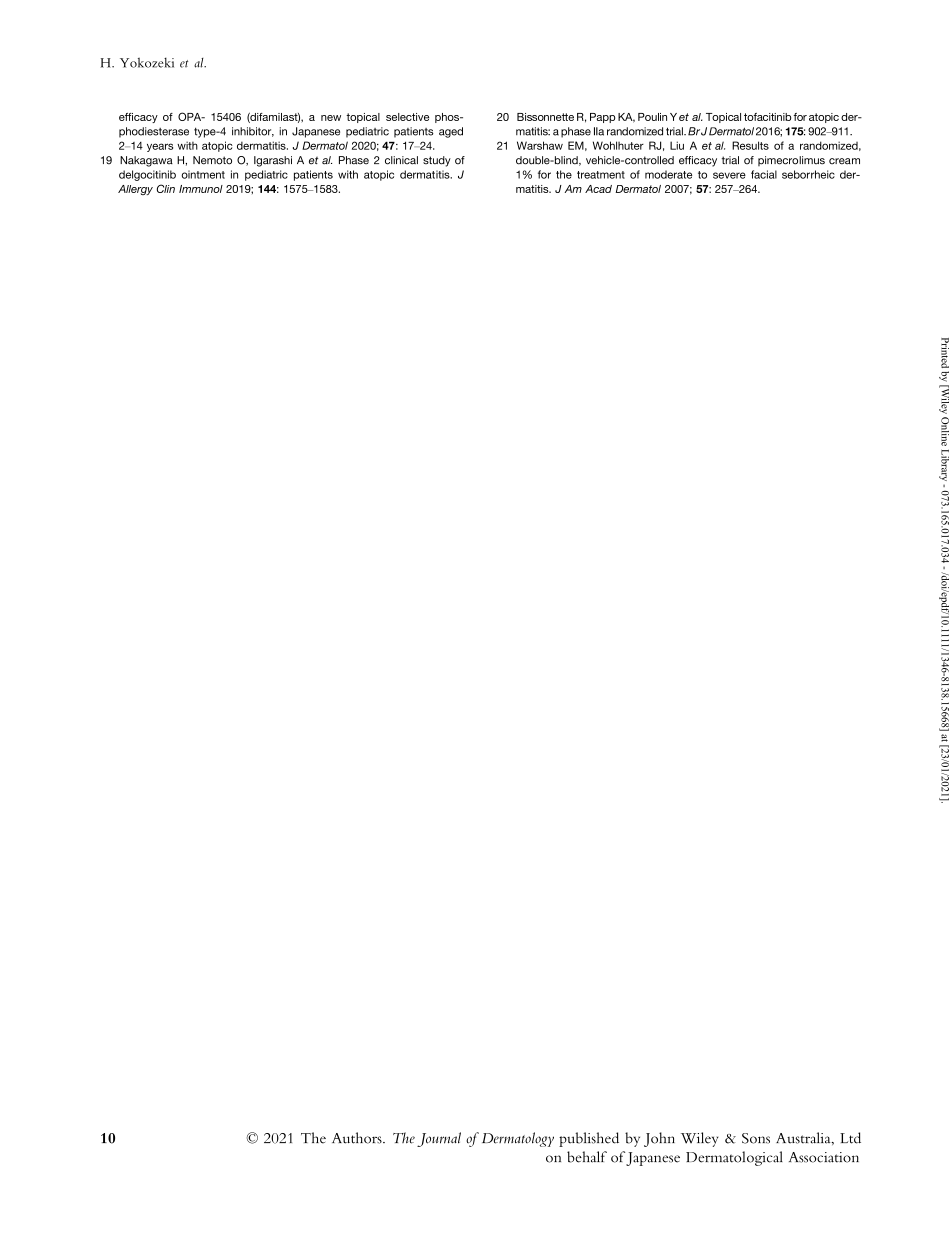 The width and height of the page is (952, 1233). Describe the element at coordinates (439, 1139) in the page. I see `Journal` at that location.
